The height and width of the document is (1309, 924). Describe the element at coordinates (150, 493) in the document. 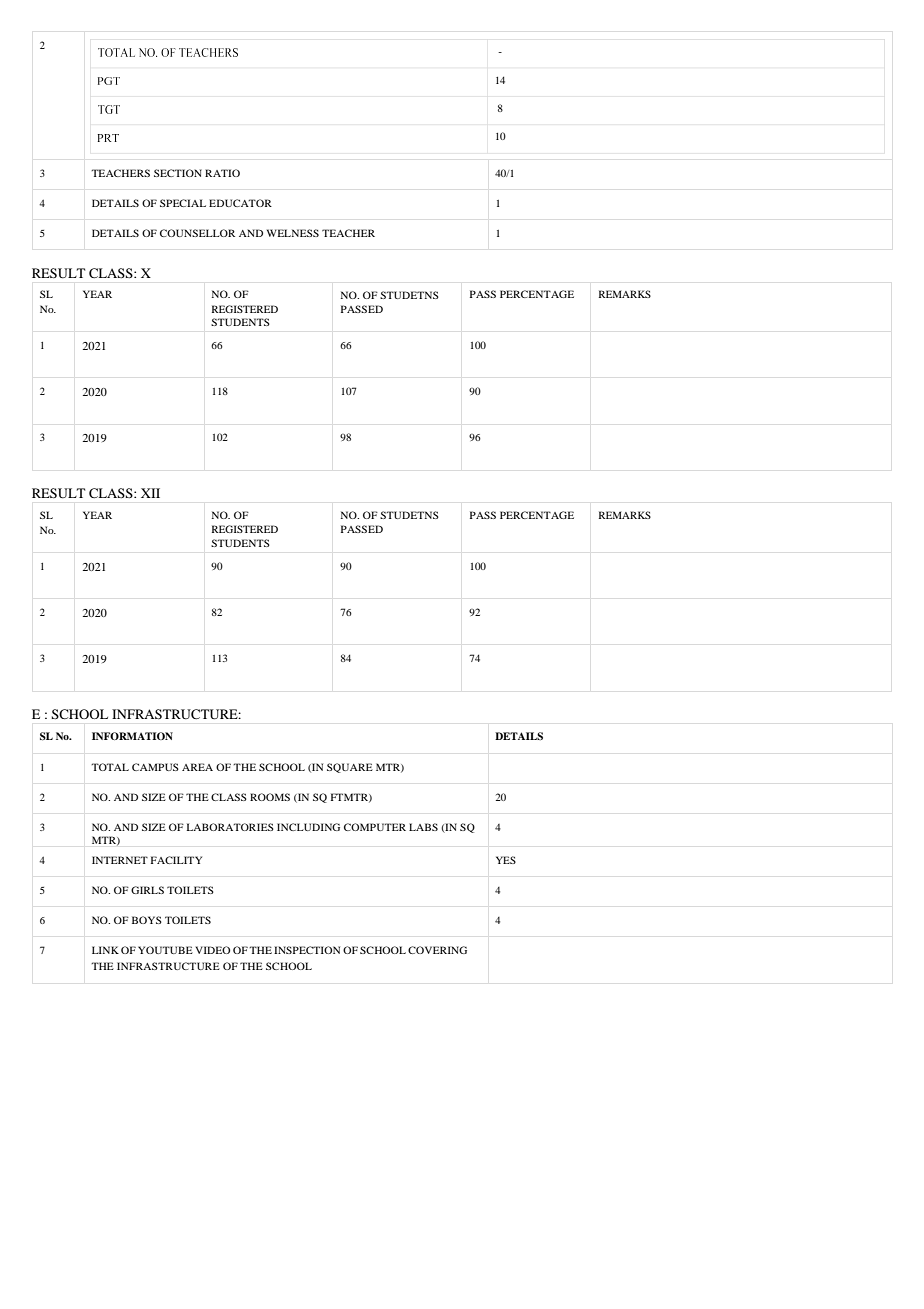

I see `XII` at that location.
